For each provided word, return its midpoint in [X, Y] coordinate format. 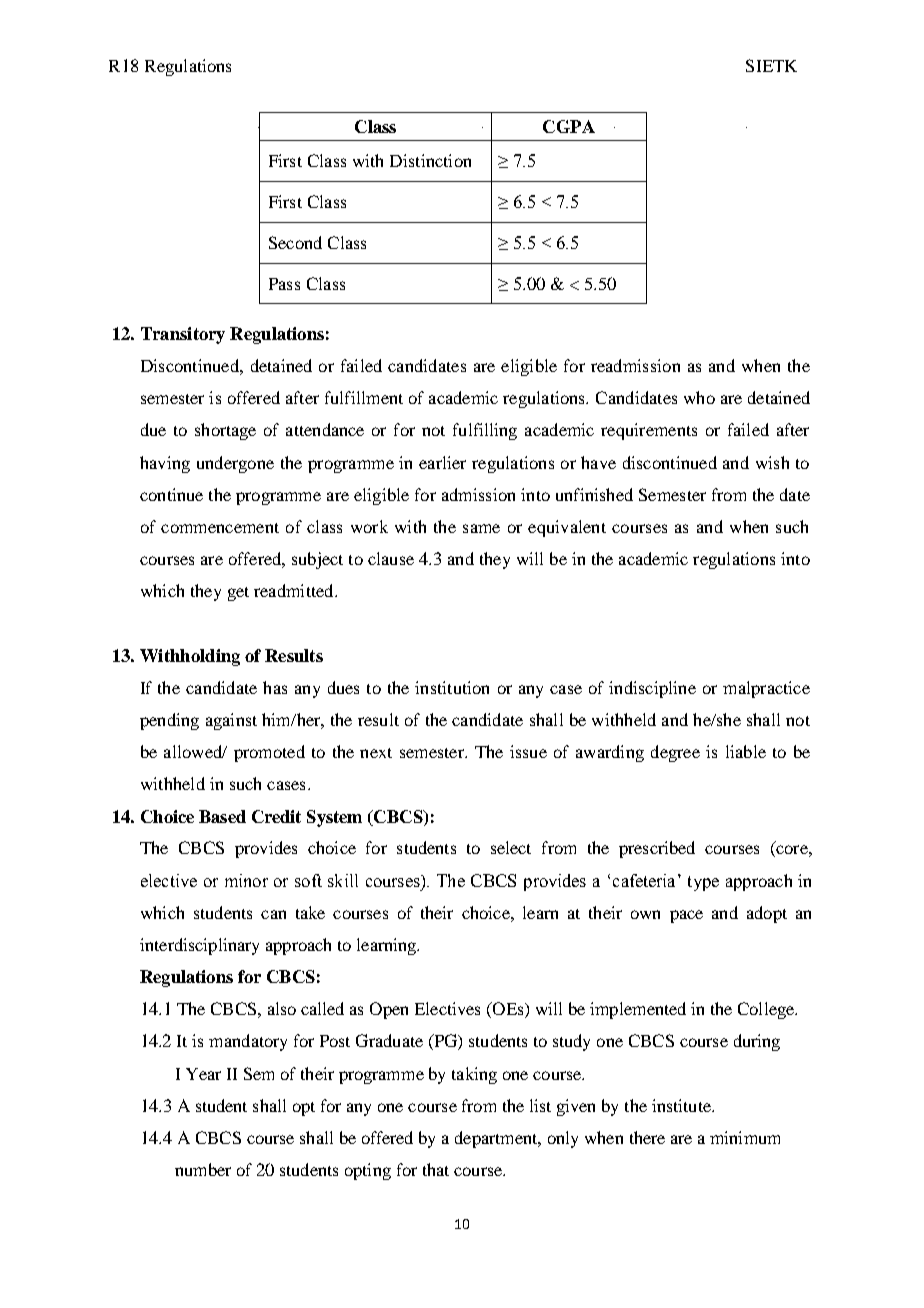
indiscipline [652, 689]
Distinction [430, 160]
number [203, 1169]
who [699, 397]
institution [452, 687]
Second [295, 242]
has [275, 687]
